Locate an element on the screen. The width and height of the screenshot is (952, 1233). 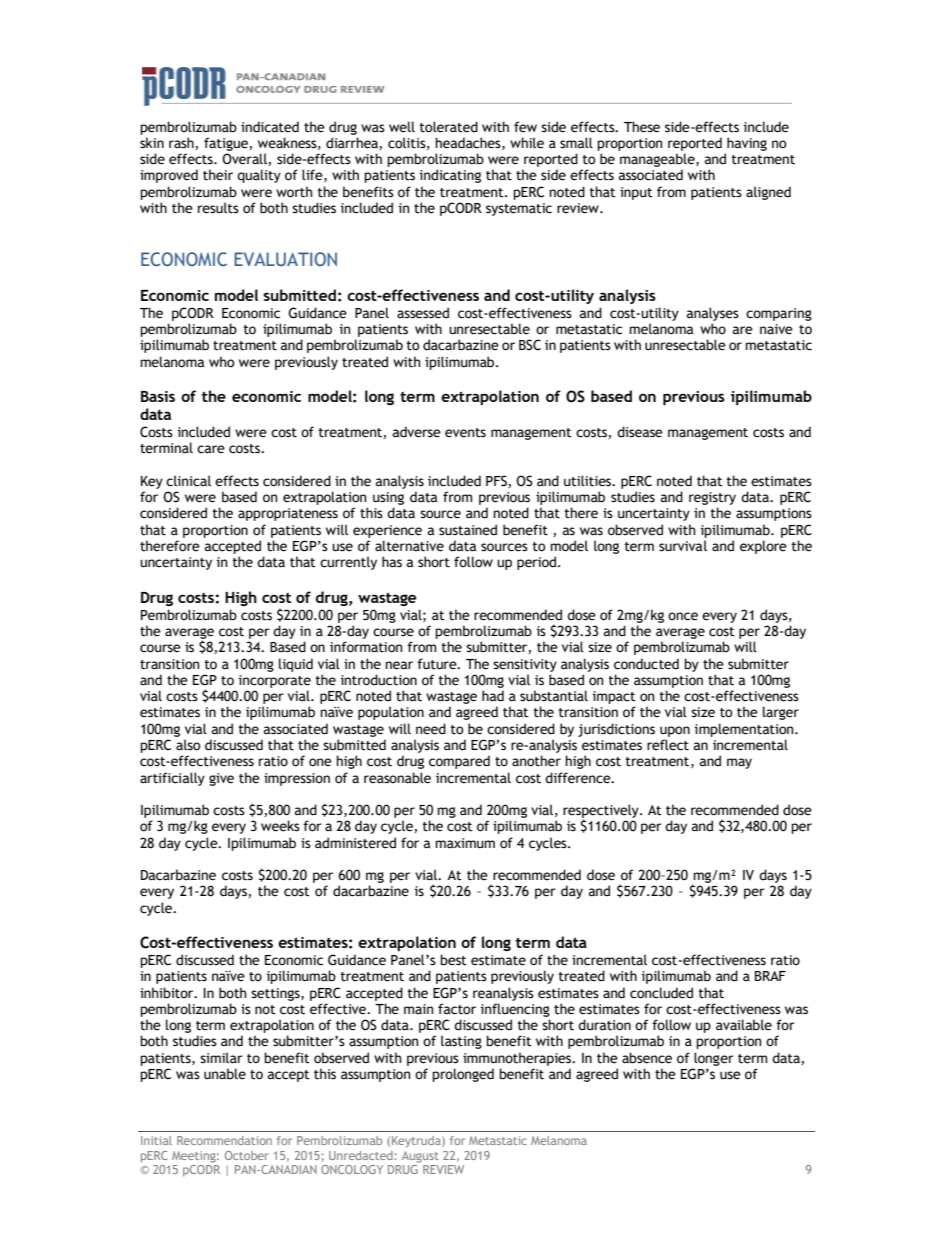
having is located at coordinates (747, 144).
